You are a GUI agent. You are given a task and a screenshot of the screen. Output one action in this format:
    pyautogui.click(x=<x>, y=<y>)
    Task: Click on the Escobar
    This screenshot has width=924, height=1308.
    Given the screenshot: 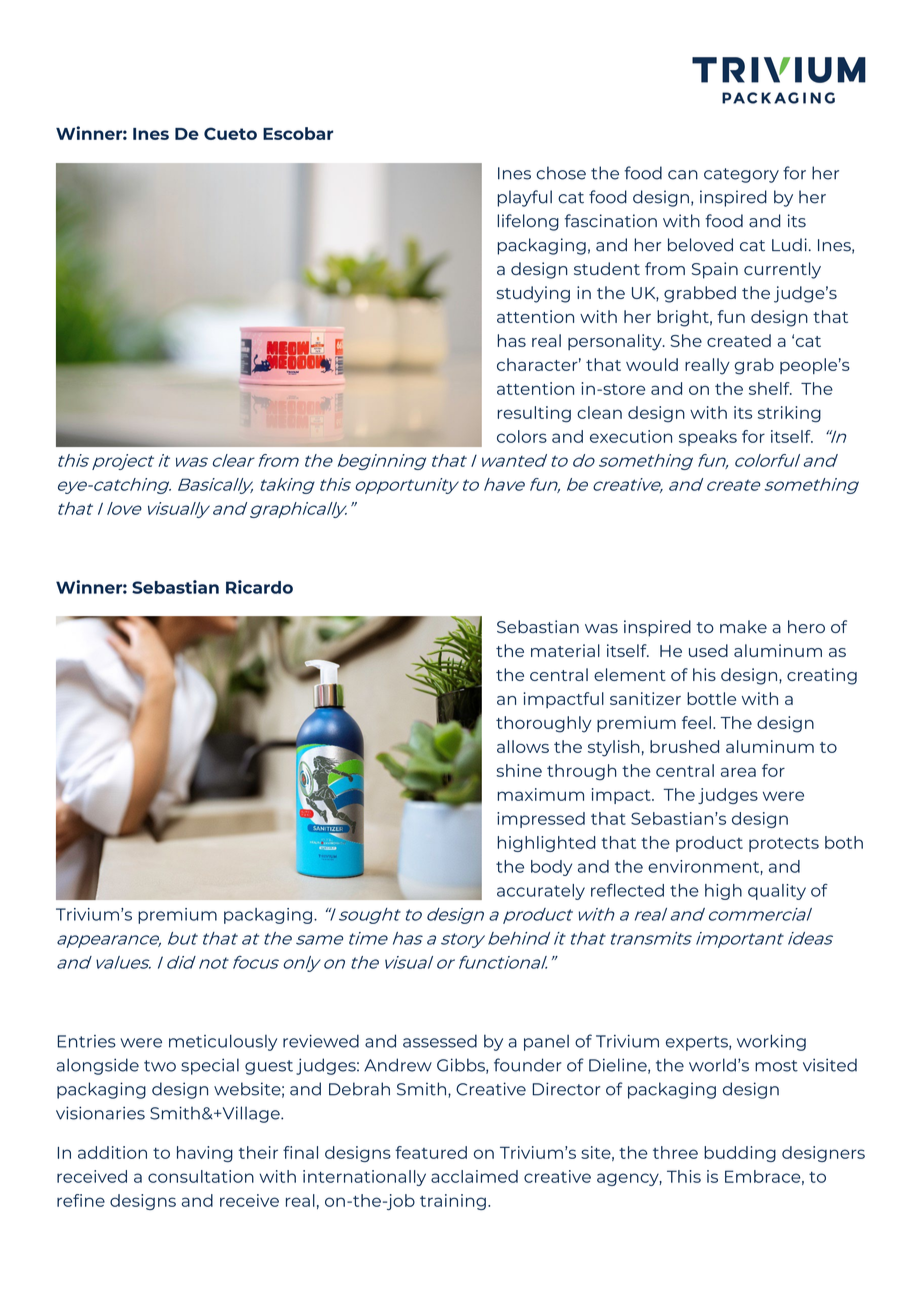 What is the action you would take?
    pyautogui.click(x=298, y=133)
